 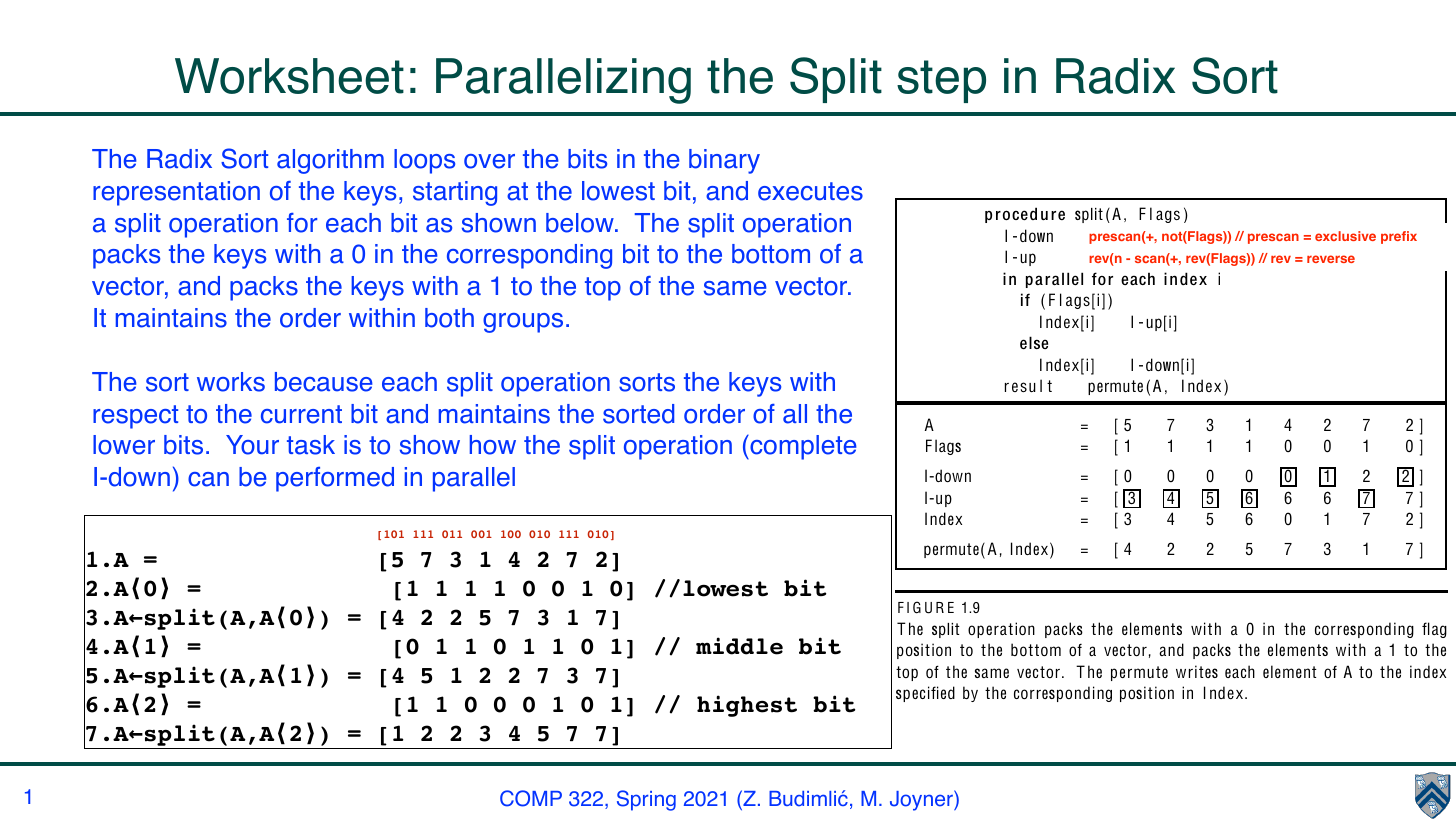 What do you see at coordinates (646, 800) in the screenshot?
I see `Spring` at bounding box center [646, 800].
